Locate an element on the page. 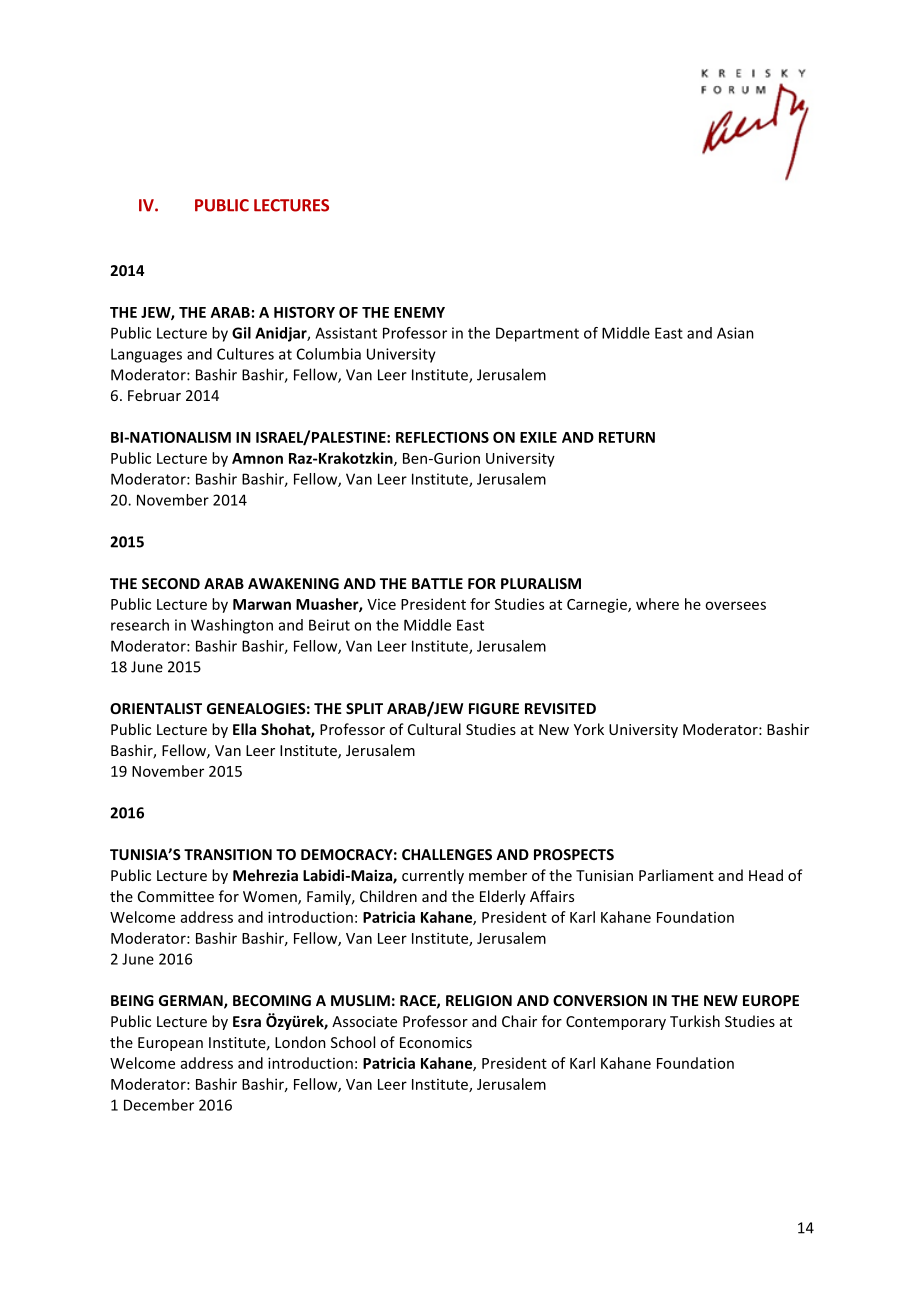 This document has width=924, height=1308. Asian is located at coordinates (735, 333).
